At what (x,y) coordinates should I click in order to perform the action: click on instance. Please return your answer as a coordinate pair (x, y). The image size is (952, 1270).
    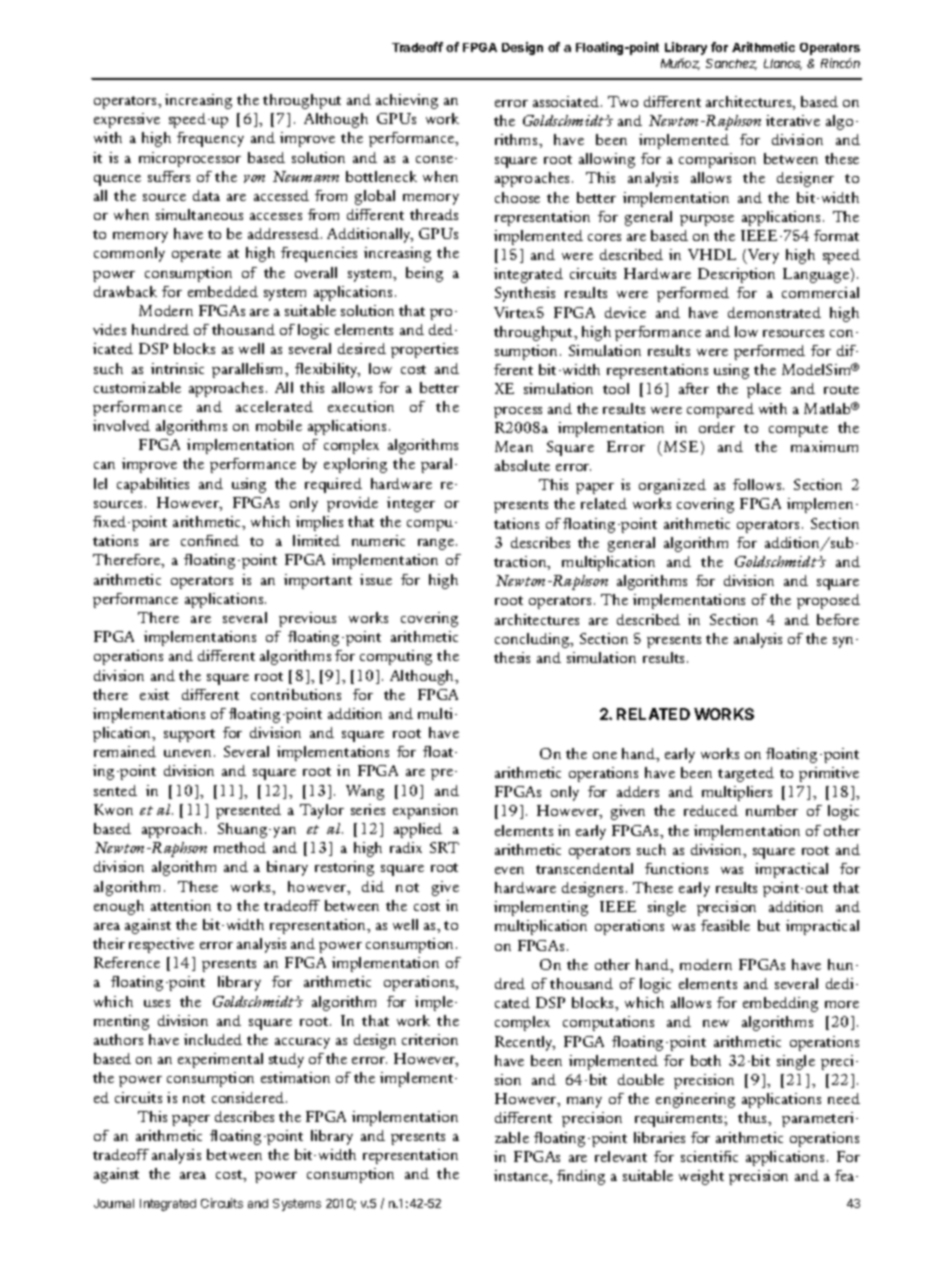
    Looking at the image, I should click on (522, 1177).
